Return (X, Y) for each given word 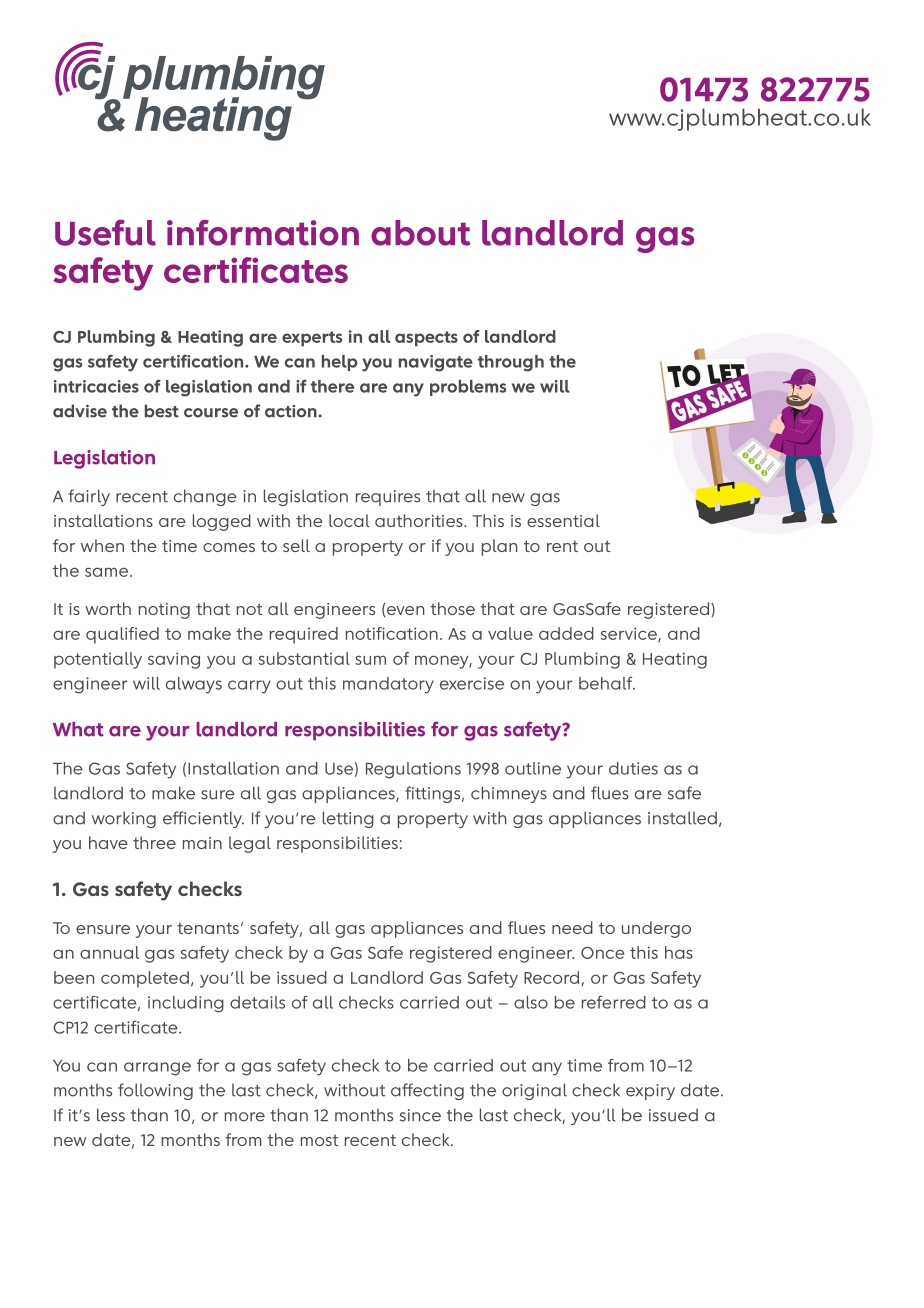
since (420, 1115)
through (511, 363)
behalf (607, 683)
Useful (105, 232)
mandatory (388, 685)
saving (174, 660)
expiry (650, 1092)
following (155, 1091)
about (420, 233)
